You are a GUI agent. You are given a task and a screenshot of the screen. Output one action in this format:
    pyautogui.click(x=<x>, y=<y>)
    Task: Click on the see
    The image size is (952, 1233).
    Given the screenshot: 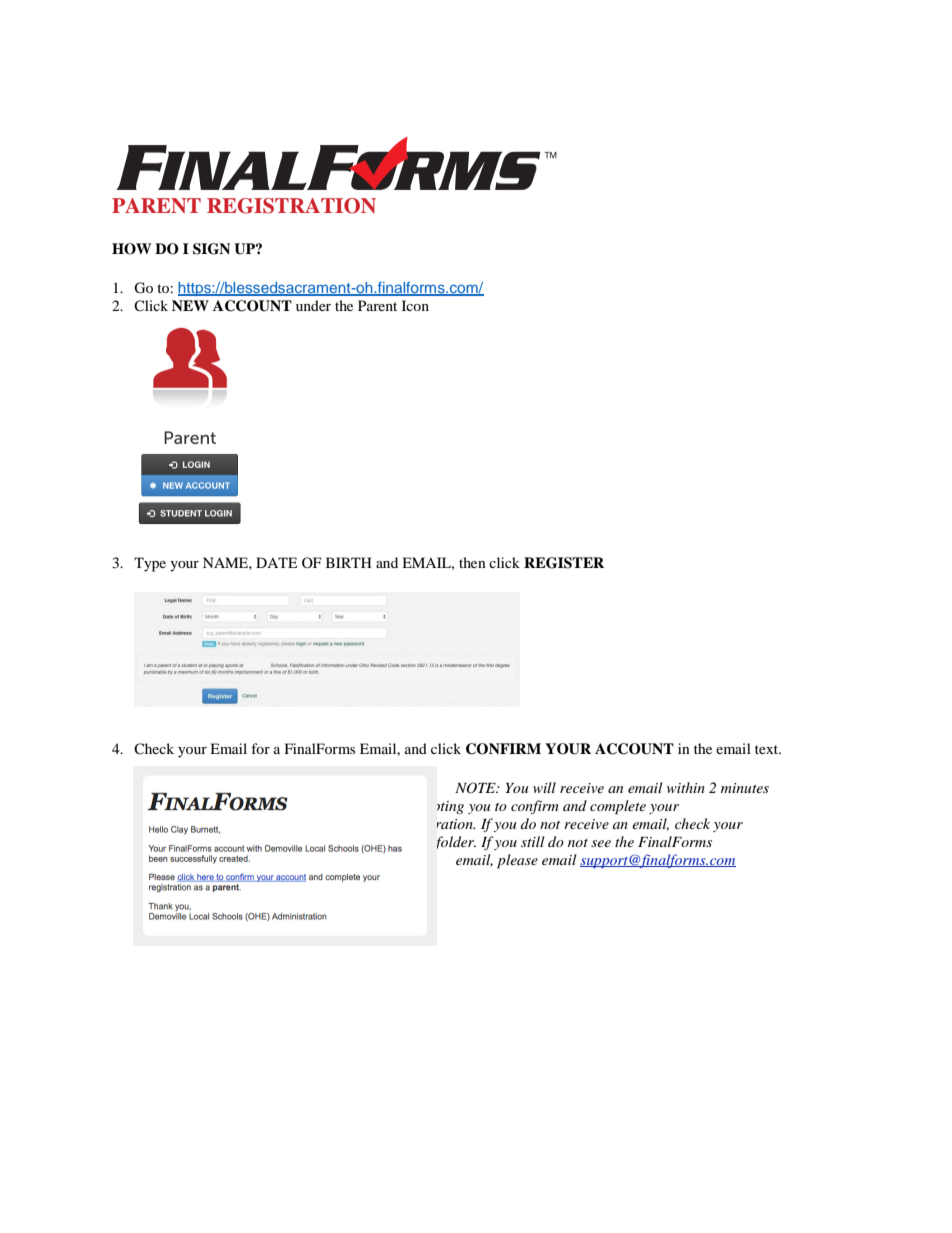 What is the action you would take?
    pyautogui.click(x=601, y=843)
